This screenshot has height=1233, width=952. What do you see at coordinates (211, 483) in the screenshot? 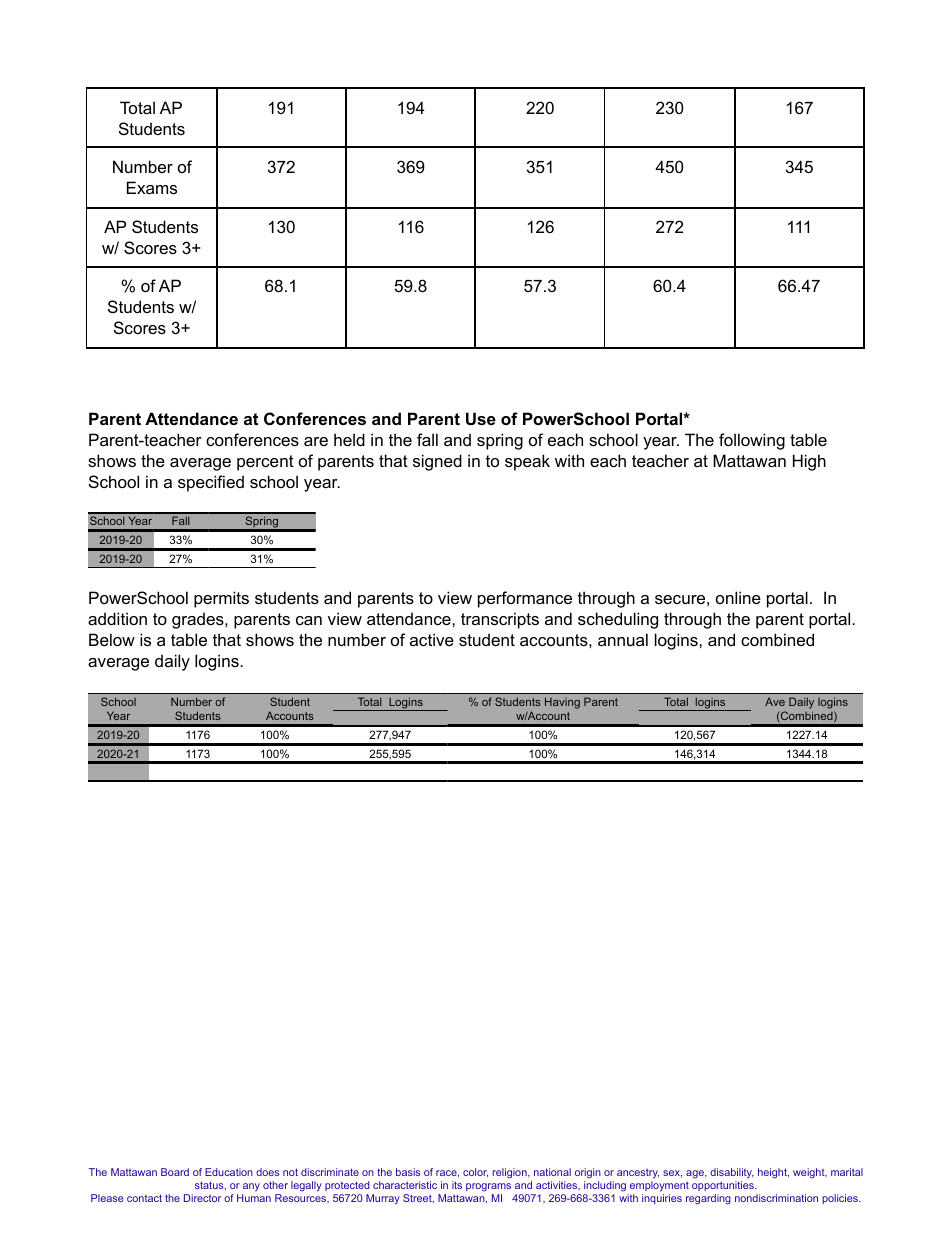
I see `specified` at bounding box center [211, 483].
